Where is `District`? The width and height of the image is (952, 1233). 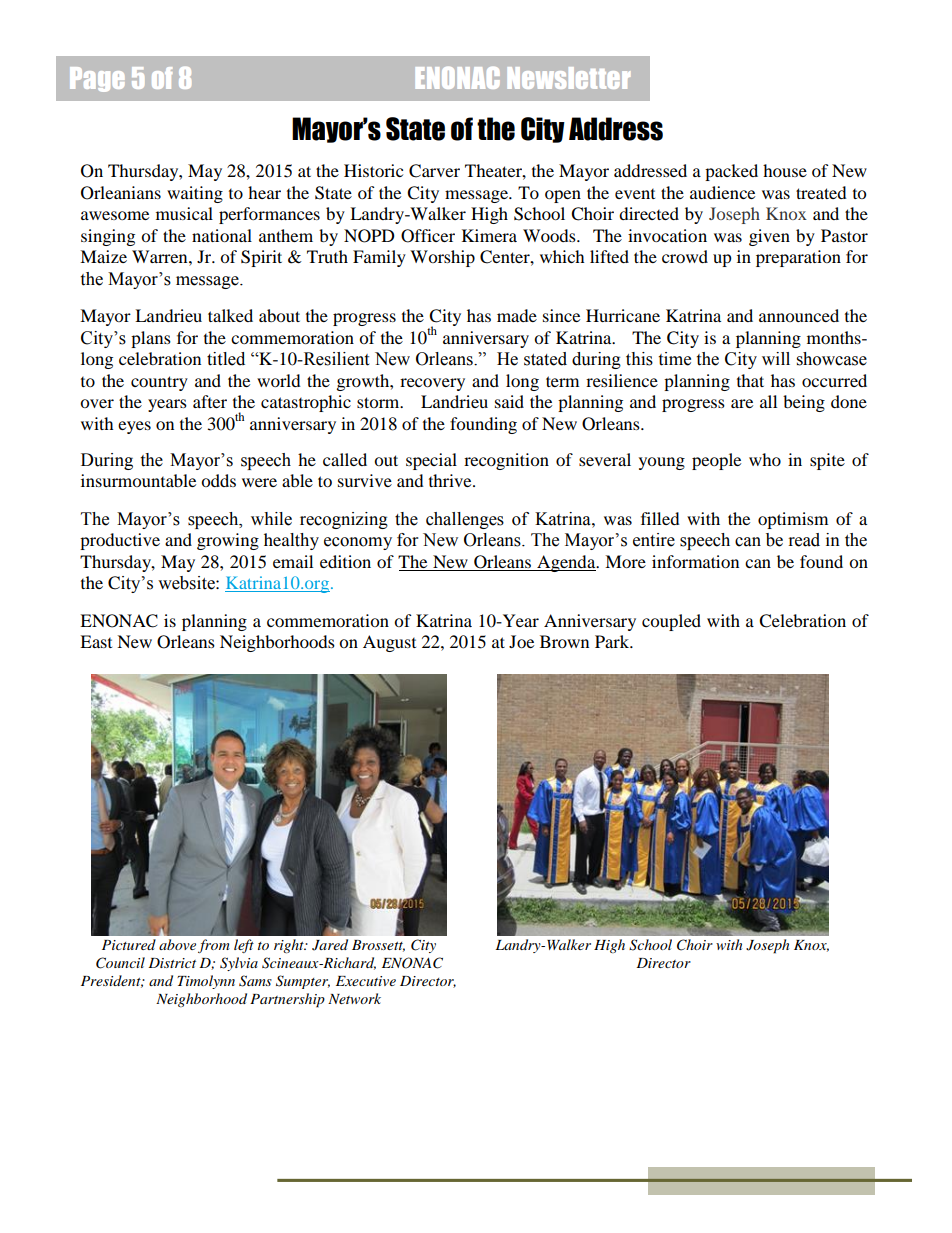
District is located at coordinates (172, 963).
